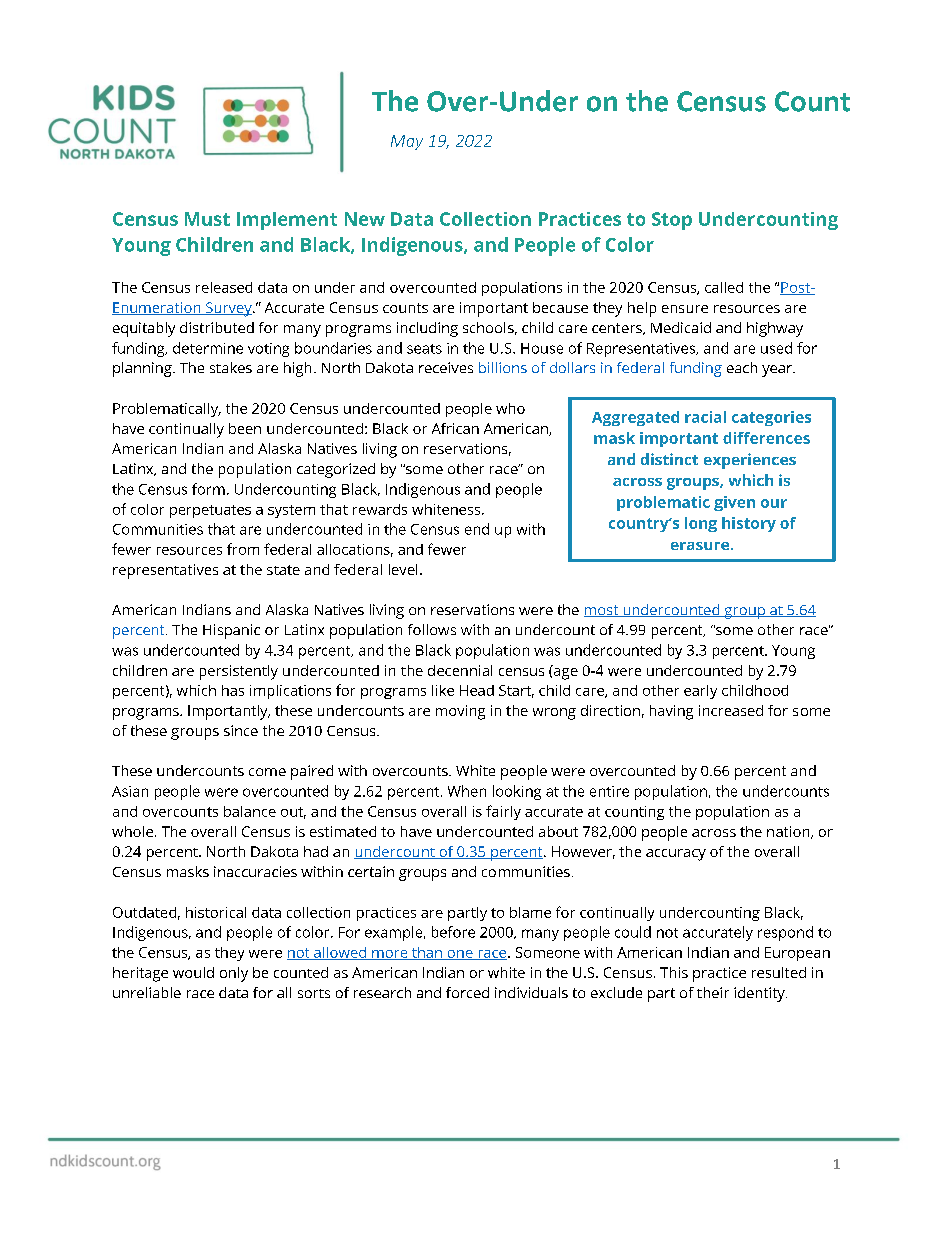 The height and width of the document is (1233, 952). Describe the element at coordinates (207, 219) in the document. I see `Must` at that location.
